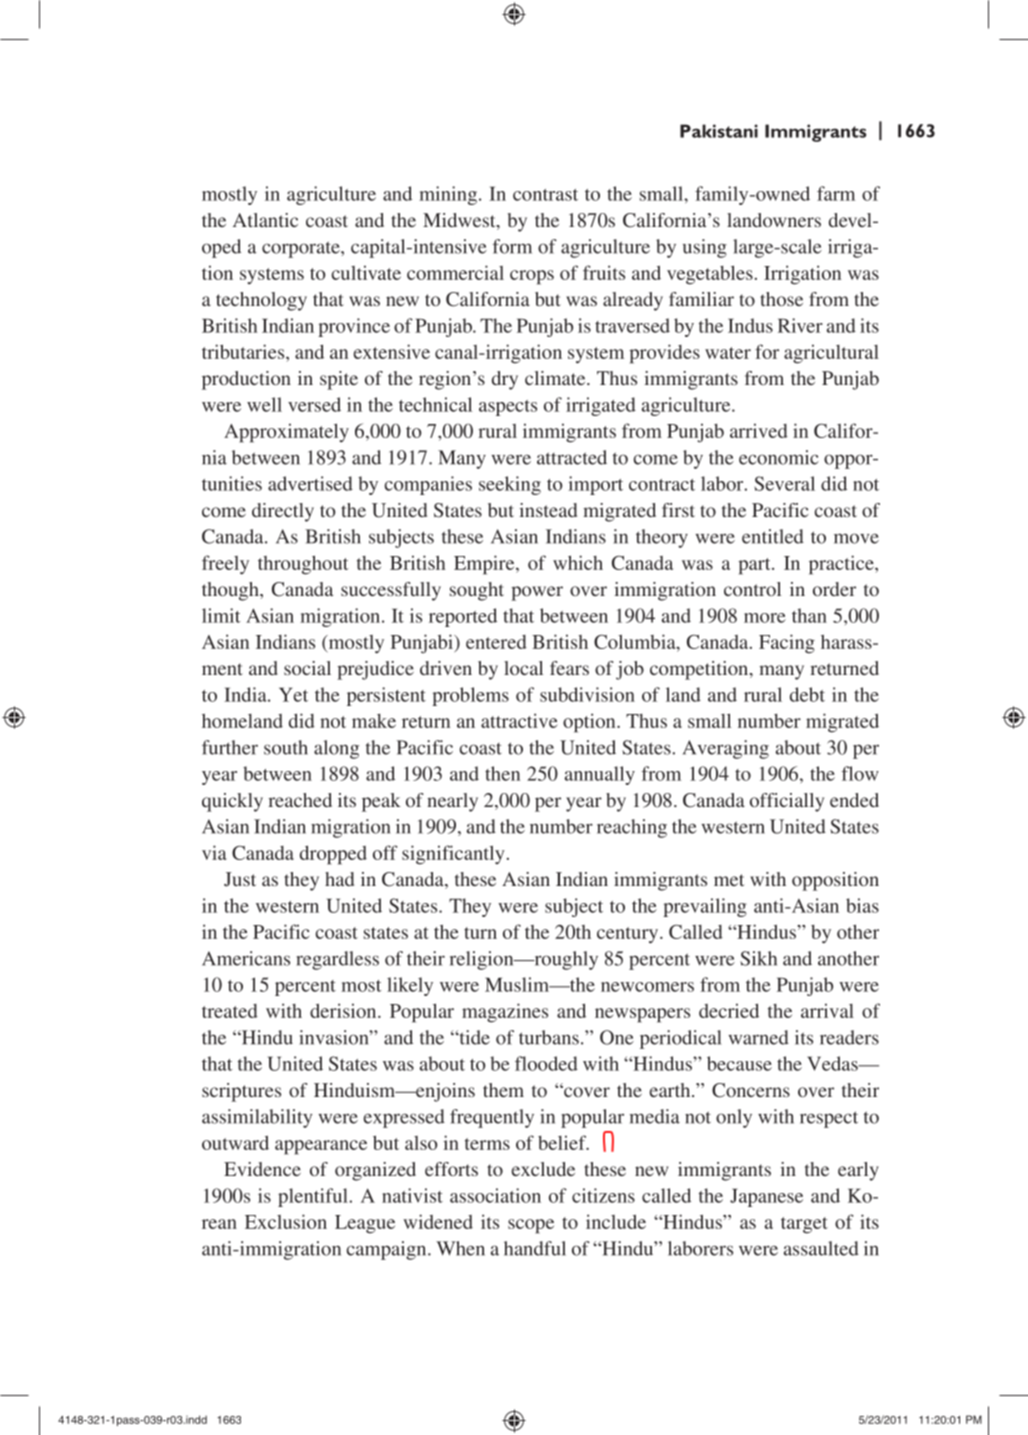 The height and width of the image is (1435, 1028). What do you see at coordinates (531, 1226) in the image?
I see `scope` at bounding box center [531, 1226].
